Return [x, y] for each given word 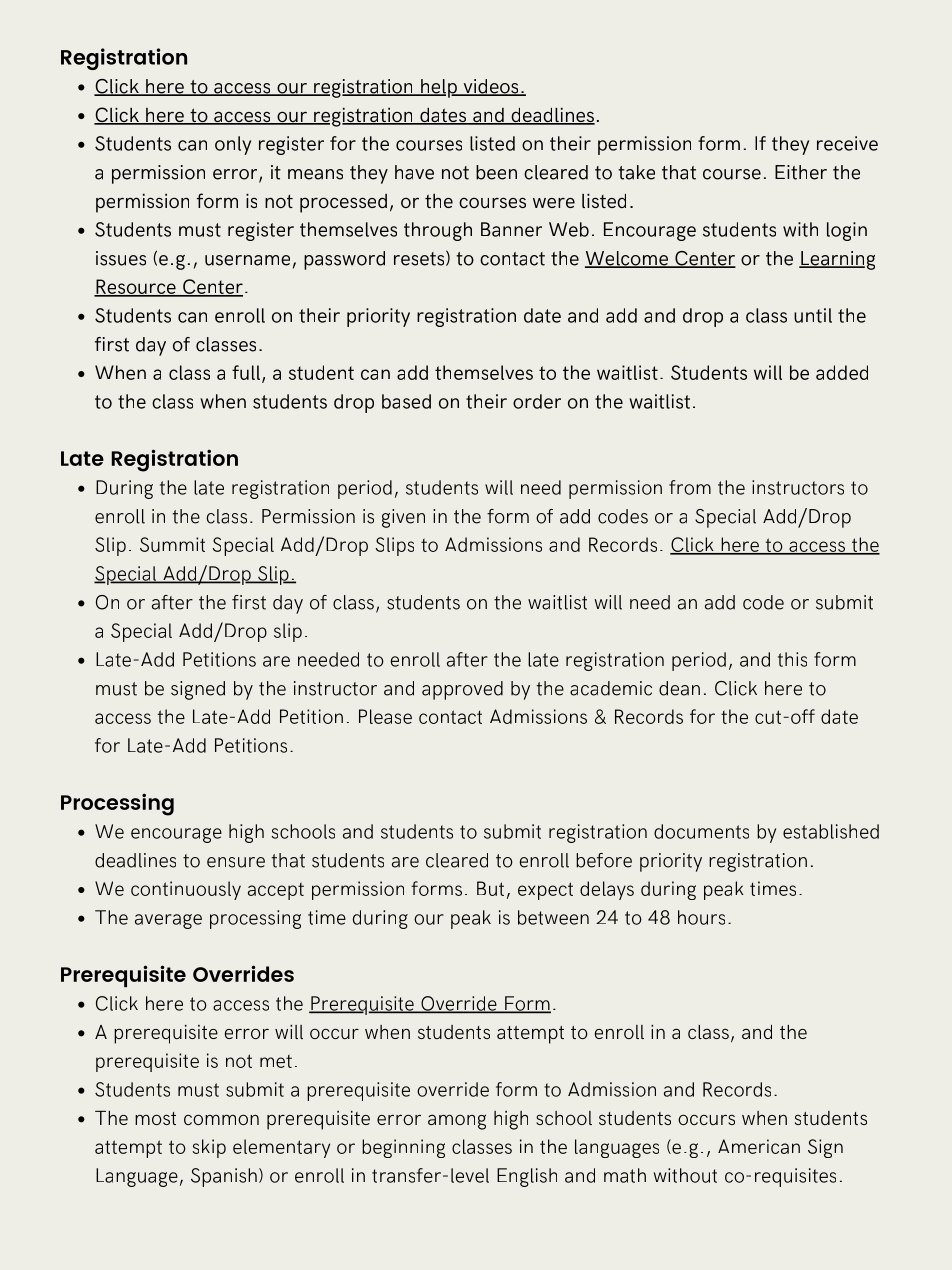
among [457, 1122]
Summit [172, 544]
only [233, 145]
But [490, 888]
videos [491, 87]
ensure [236, 862]
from [690, 487]
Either [801, 172]
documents [701, 831]
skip [209, 1148]
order [537, 401]
